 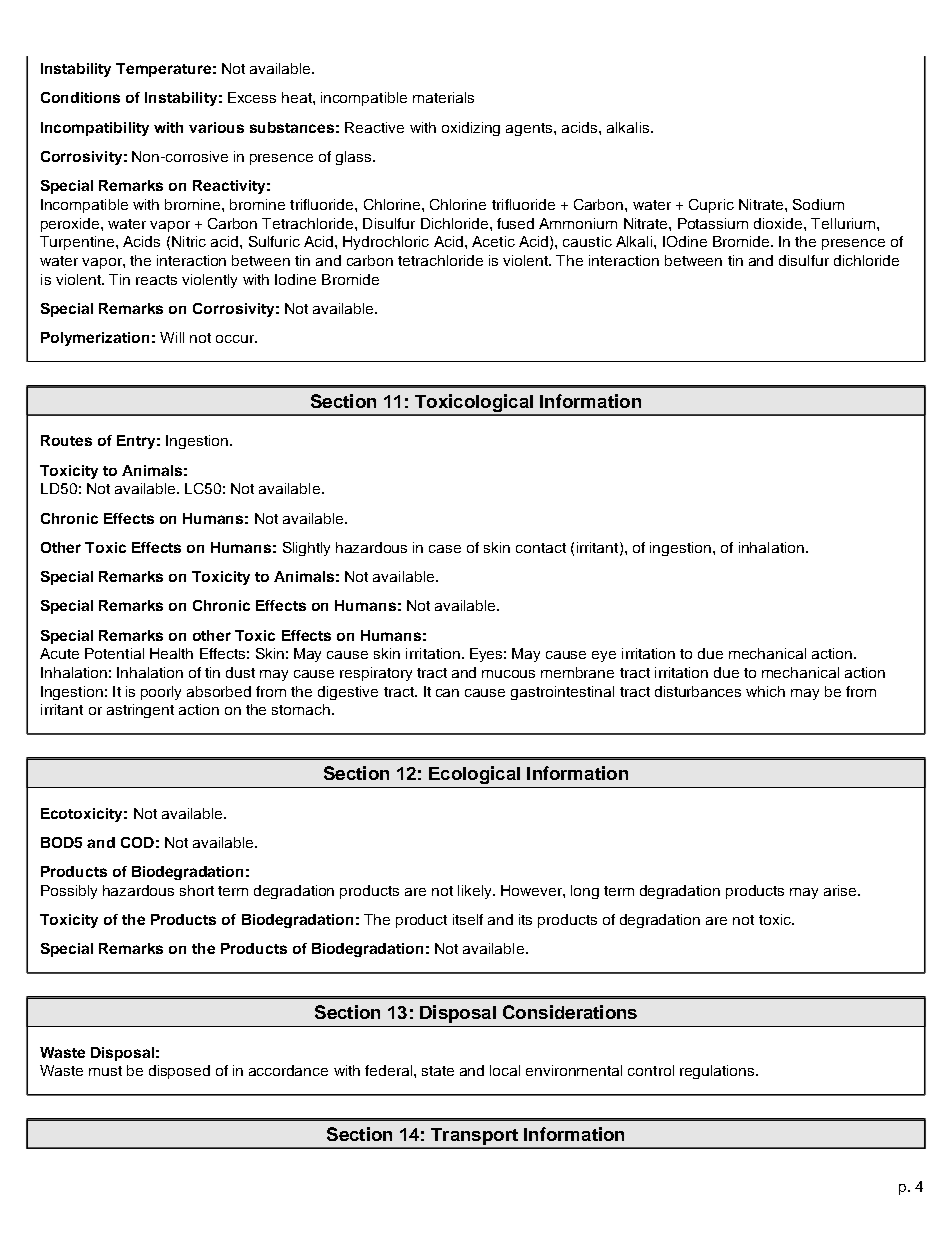 I want to click on Health, so click(x=171, y=653).
